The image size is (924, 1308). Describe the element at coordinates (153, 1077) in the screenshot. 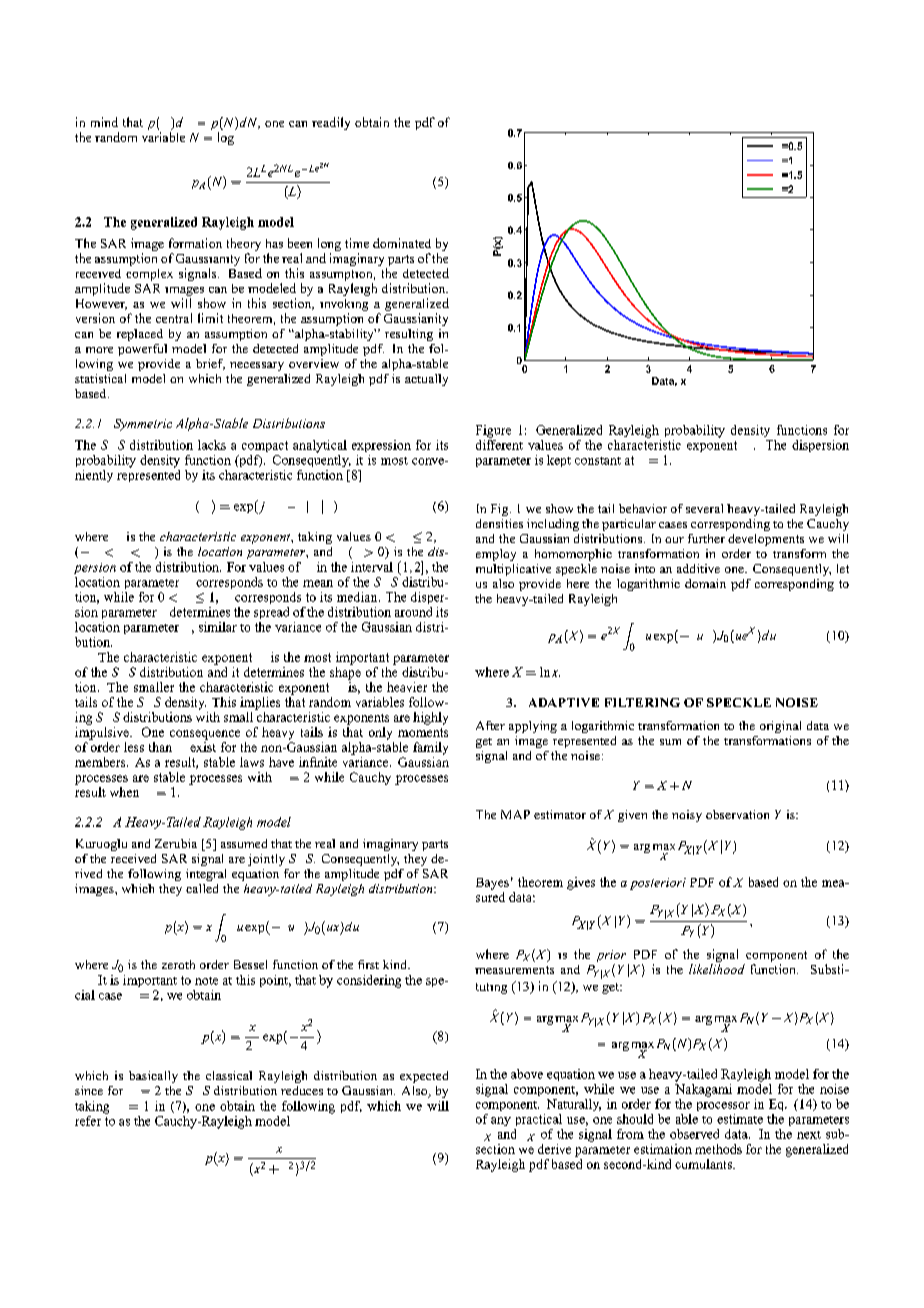

I see `basically` at that location.
